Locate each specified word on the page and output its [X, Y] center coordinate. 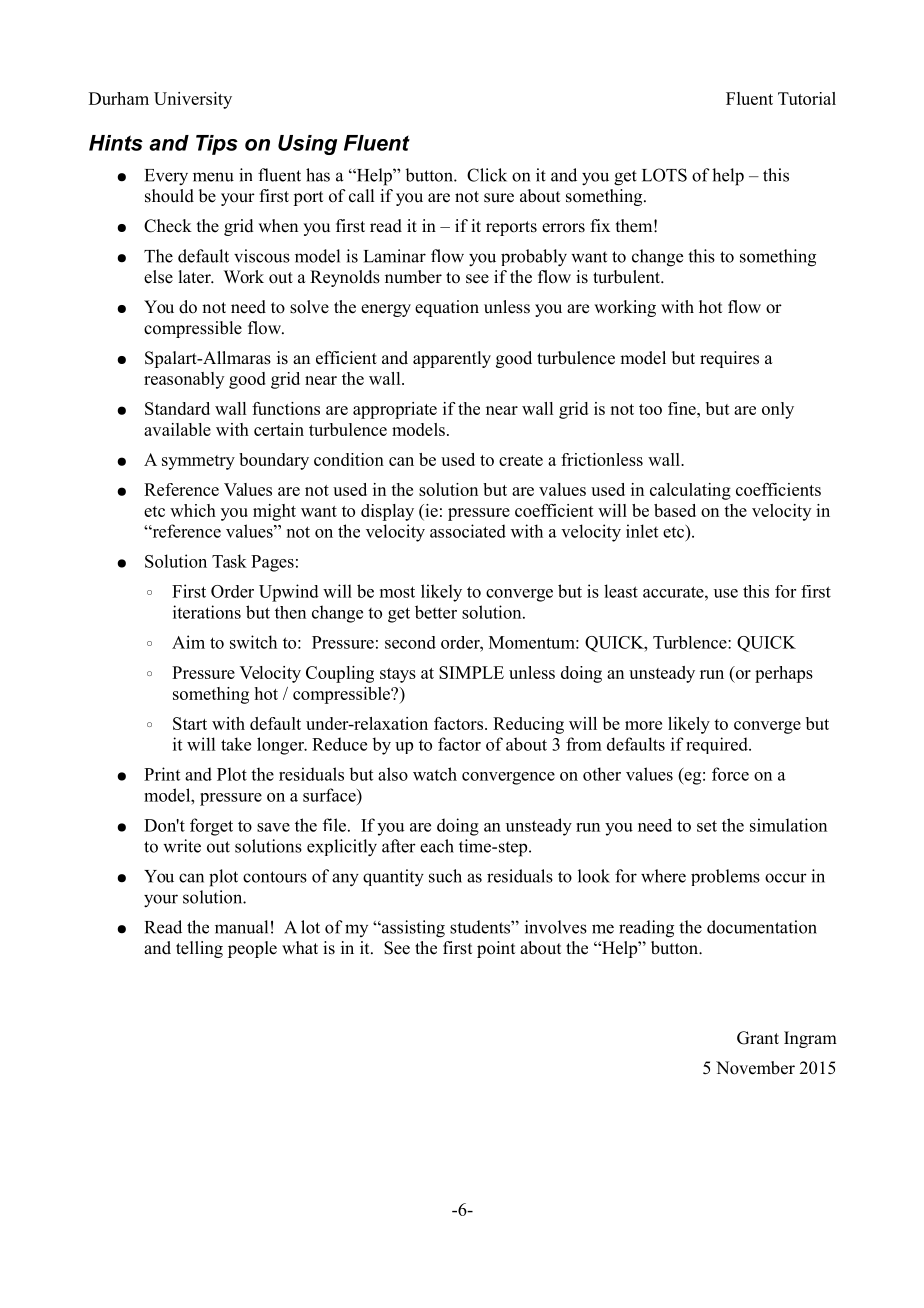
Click [487, 175]
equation [447, 308]
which [193, 510]
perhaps [784, 674]
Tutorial [807, 98]
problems [725, 877]
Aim [188, 642]
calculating [690, 491]
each [437, 846]
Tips [217, 145]
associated [468, 531]
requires [729, 359]
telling [199, 949]
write [182, 846]
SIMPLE [471, 672]
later [195, 277]
